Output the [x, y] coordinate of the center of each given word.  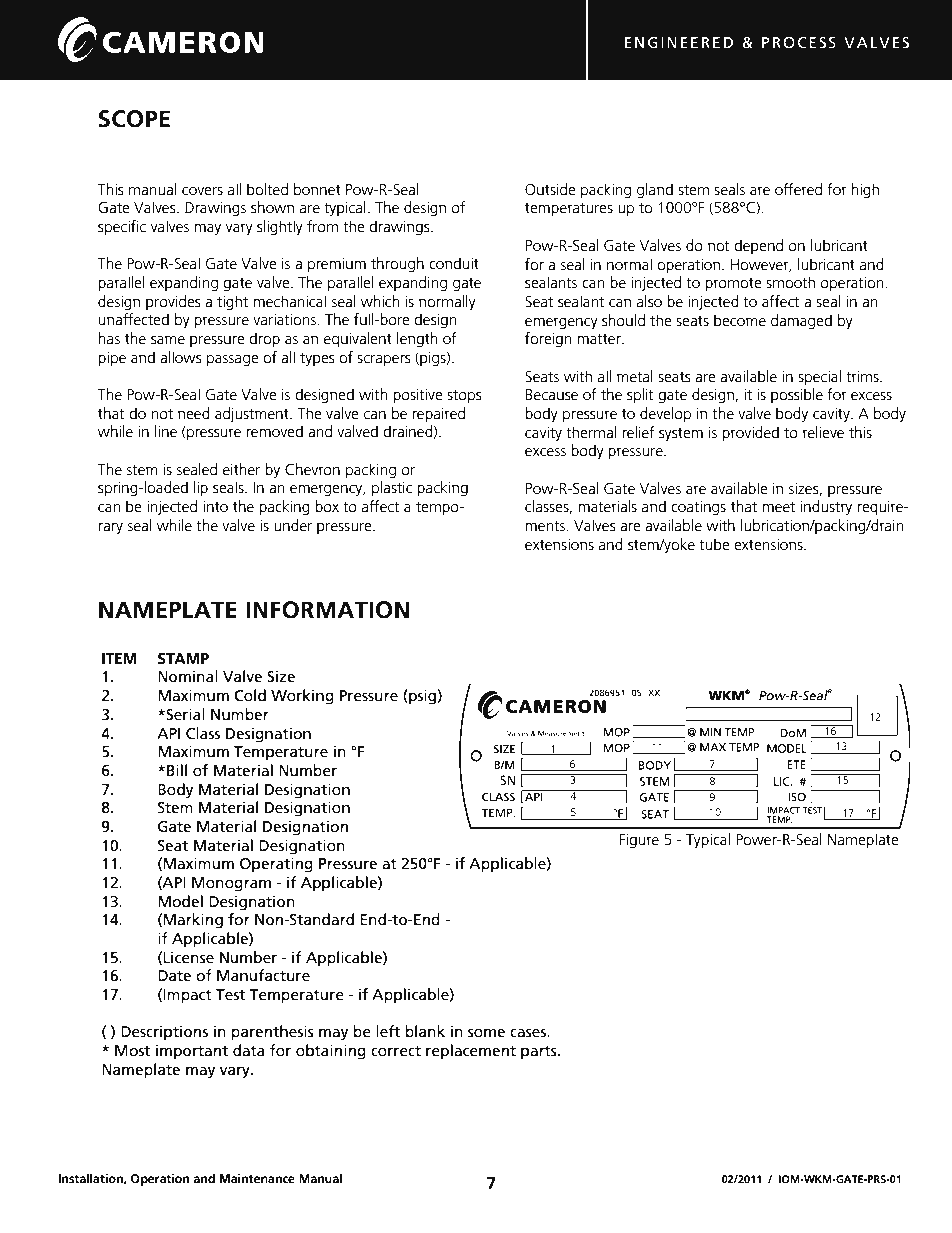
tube [714, 544]
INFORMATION [327, 610]
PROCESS [799, 43]
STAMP [183, 659]
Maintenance [257, 1178]
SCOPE [134, 119]
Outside [550, 189]
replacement [471, 1052]
